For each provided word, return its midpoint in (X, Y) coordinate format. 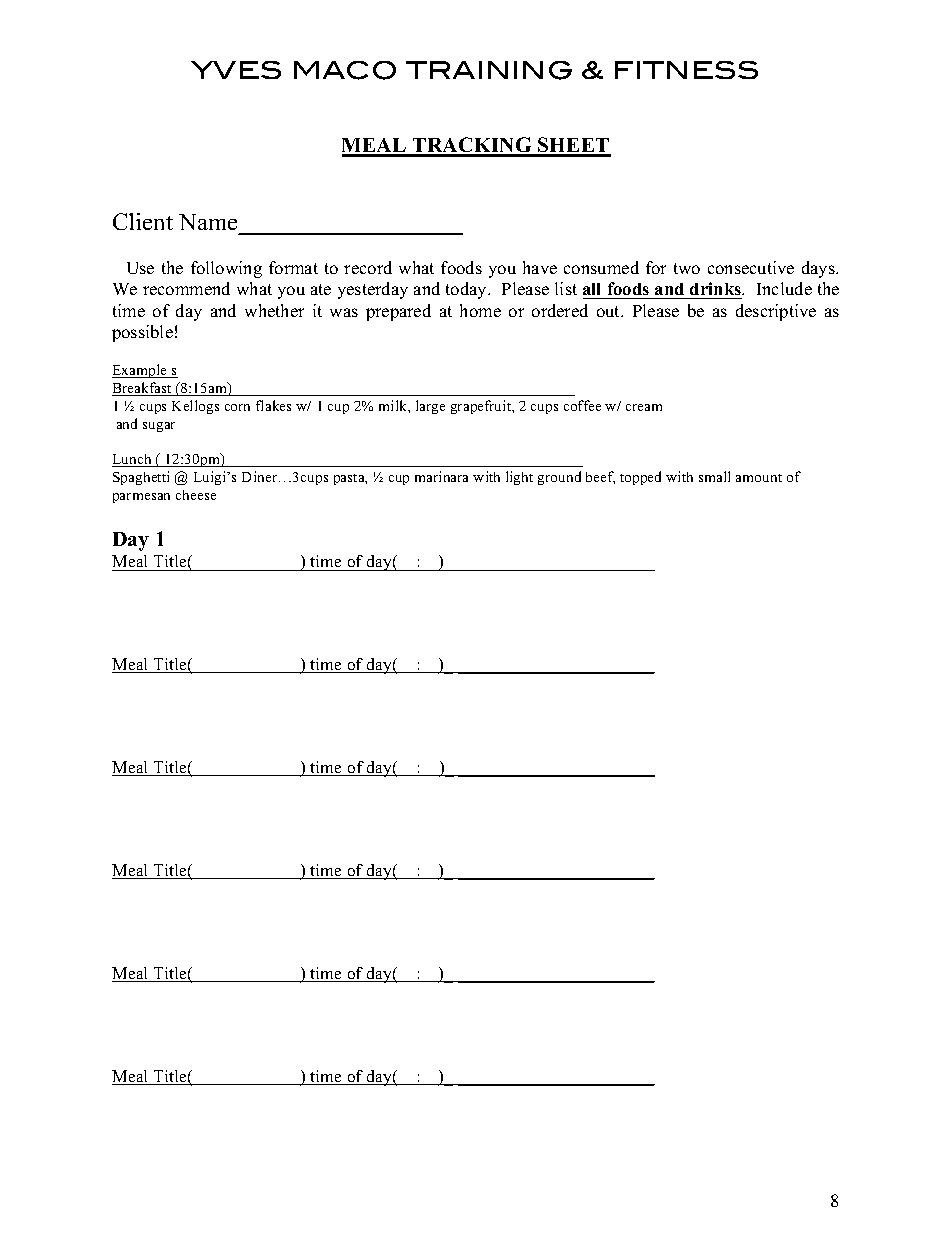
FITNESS (686, 70)
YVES (236, 70)
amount (759, 478)
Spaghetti (141, 478)
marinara (441, 476)
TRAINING (489, 70)
